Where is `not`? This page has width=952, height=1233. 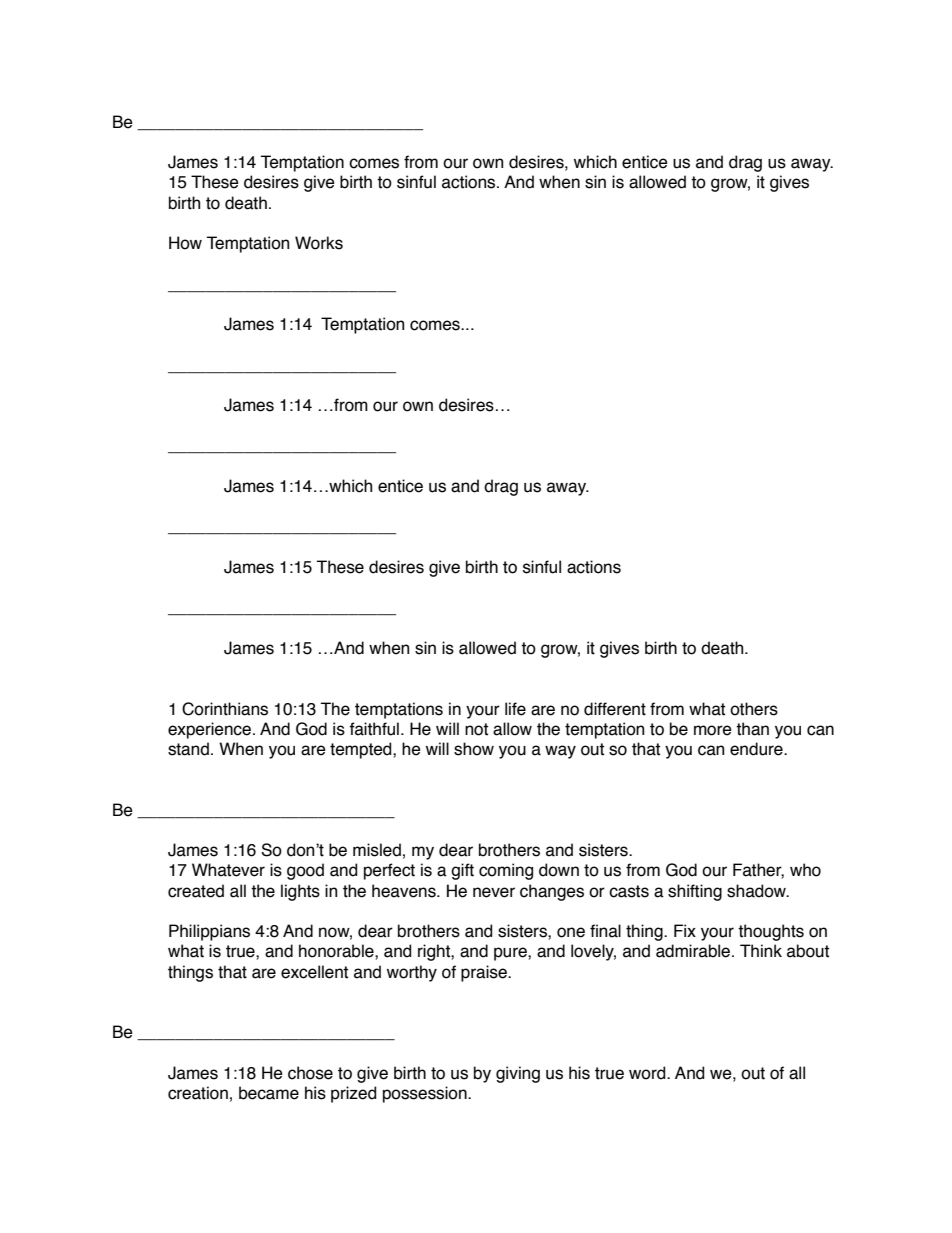
not is located at coordinates (476, 729).
